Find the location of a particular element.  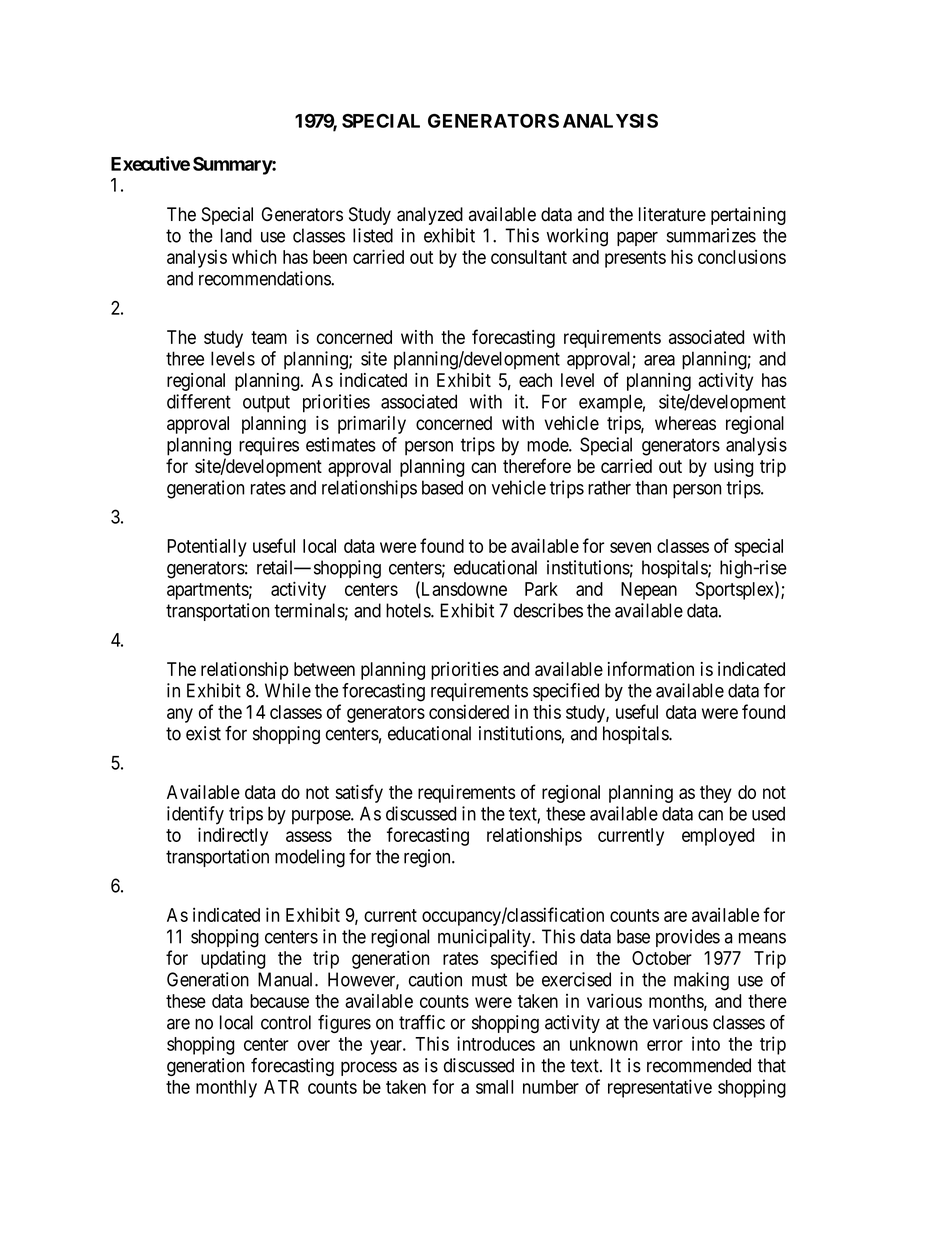

land is located at coordinates (236, 235).
